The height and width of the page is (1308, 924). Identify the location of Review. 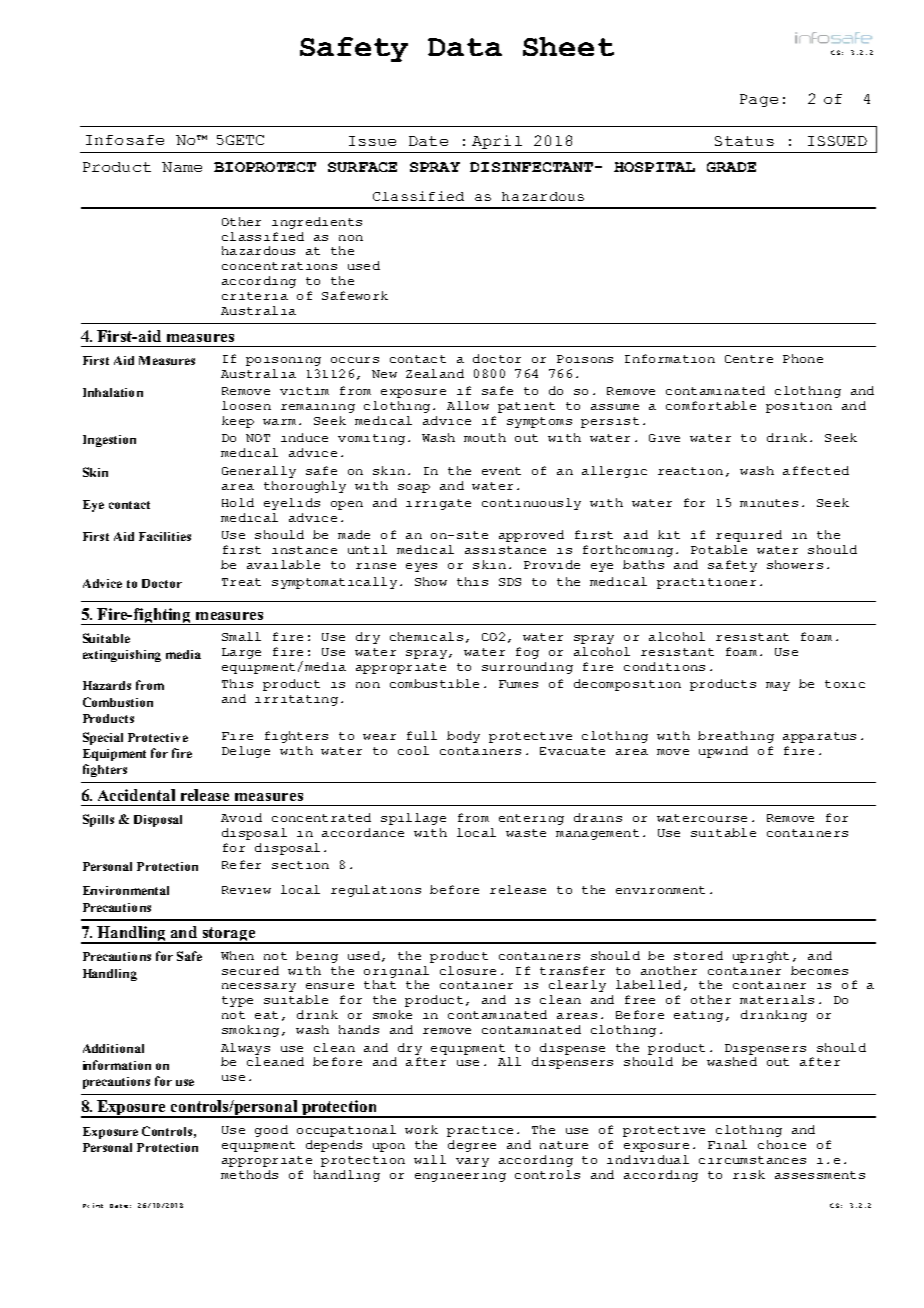
(246, 890).
